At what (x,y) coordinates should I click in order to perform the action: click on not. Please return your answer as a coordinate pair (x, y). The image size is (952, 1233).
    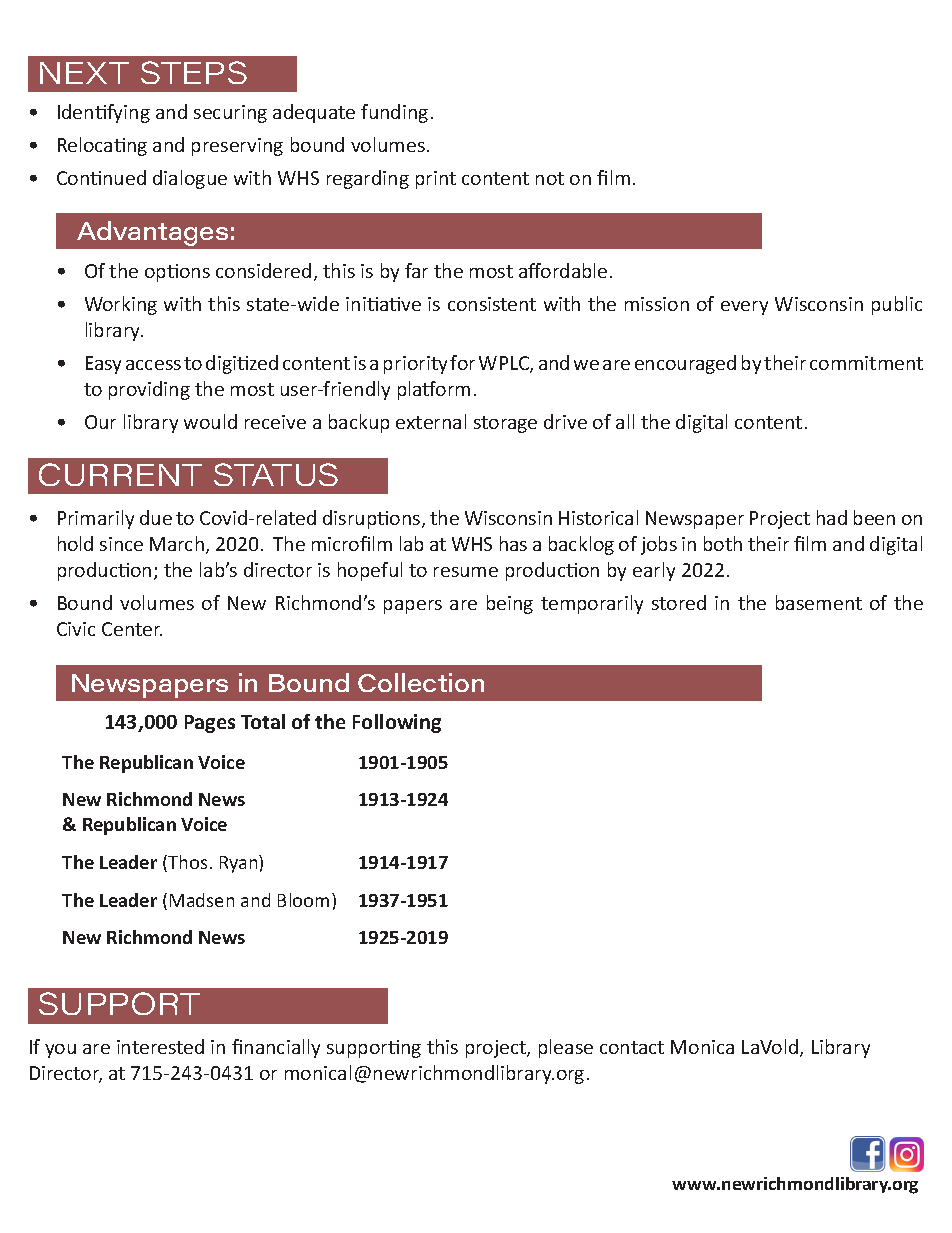
    Looking at the image, I should click on (550, 178).
